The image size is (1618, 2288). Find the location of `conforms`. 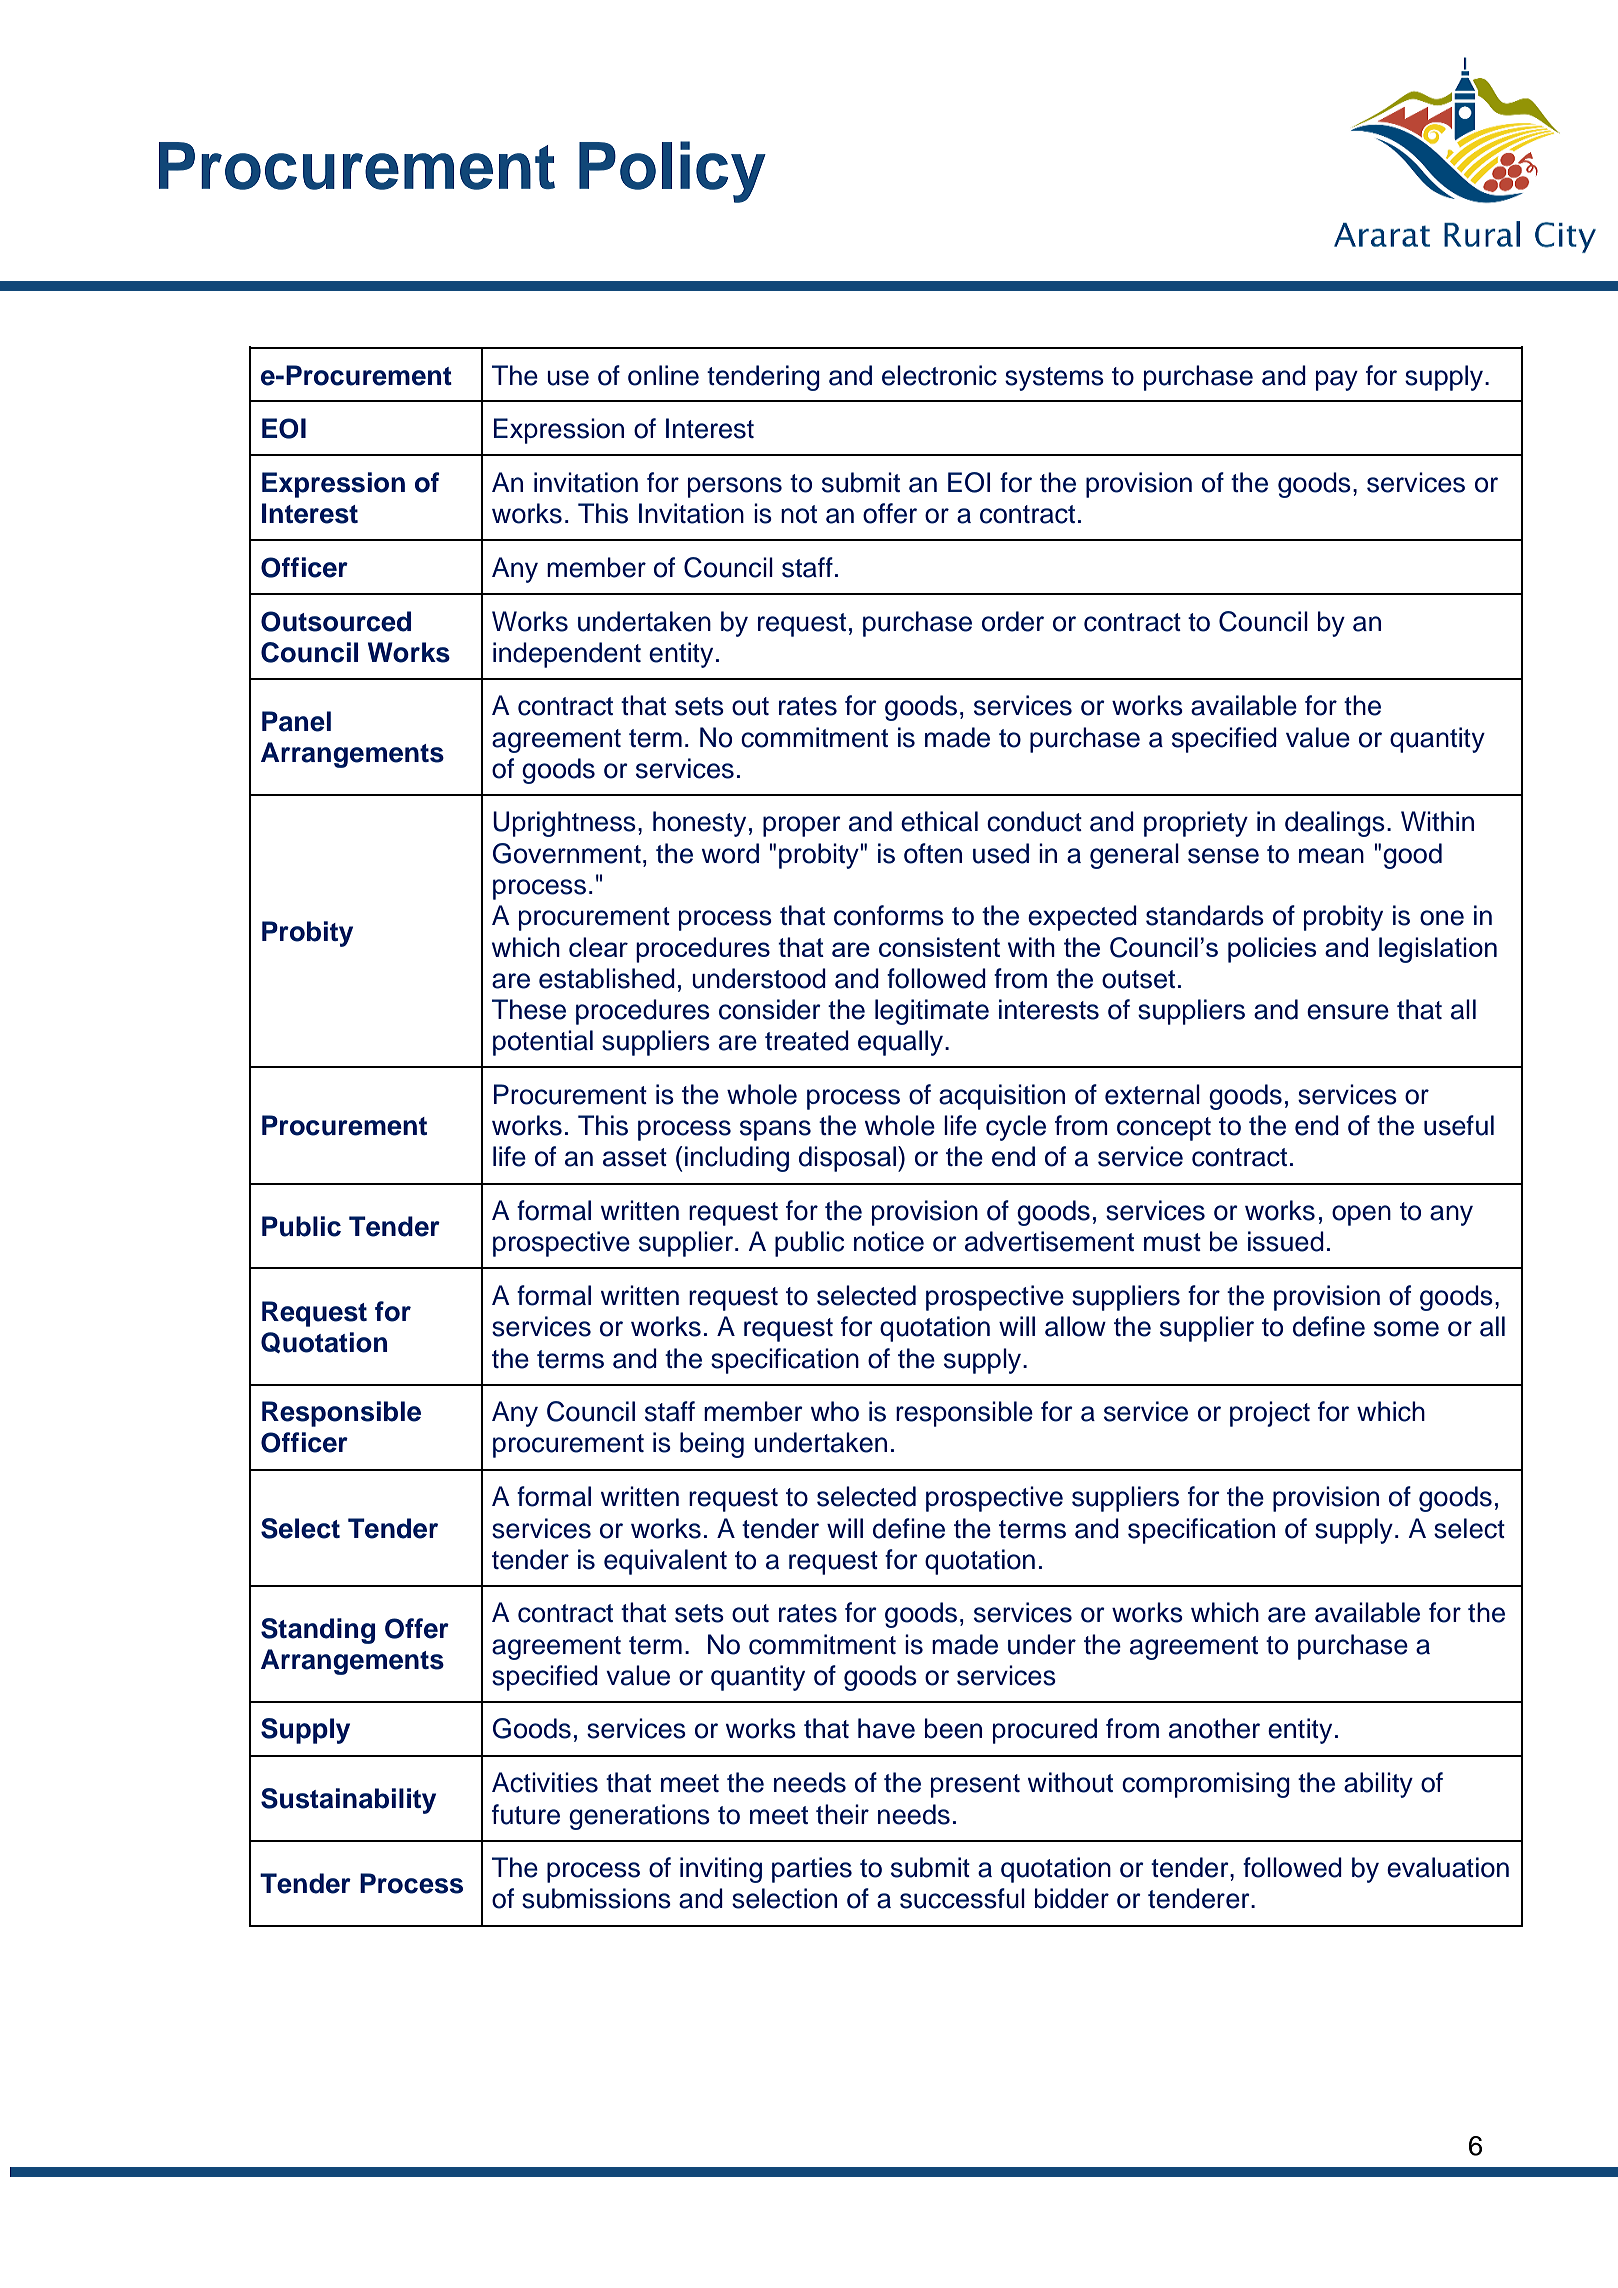

conforms is located at coordinates (889, 915).
